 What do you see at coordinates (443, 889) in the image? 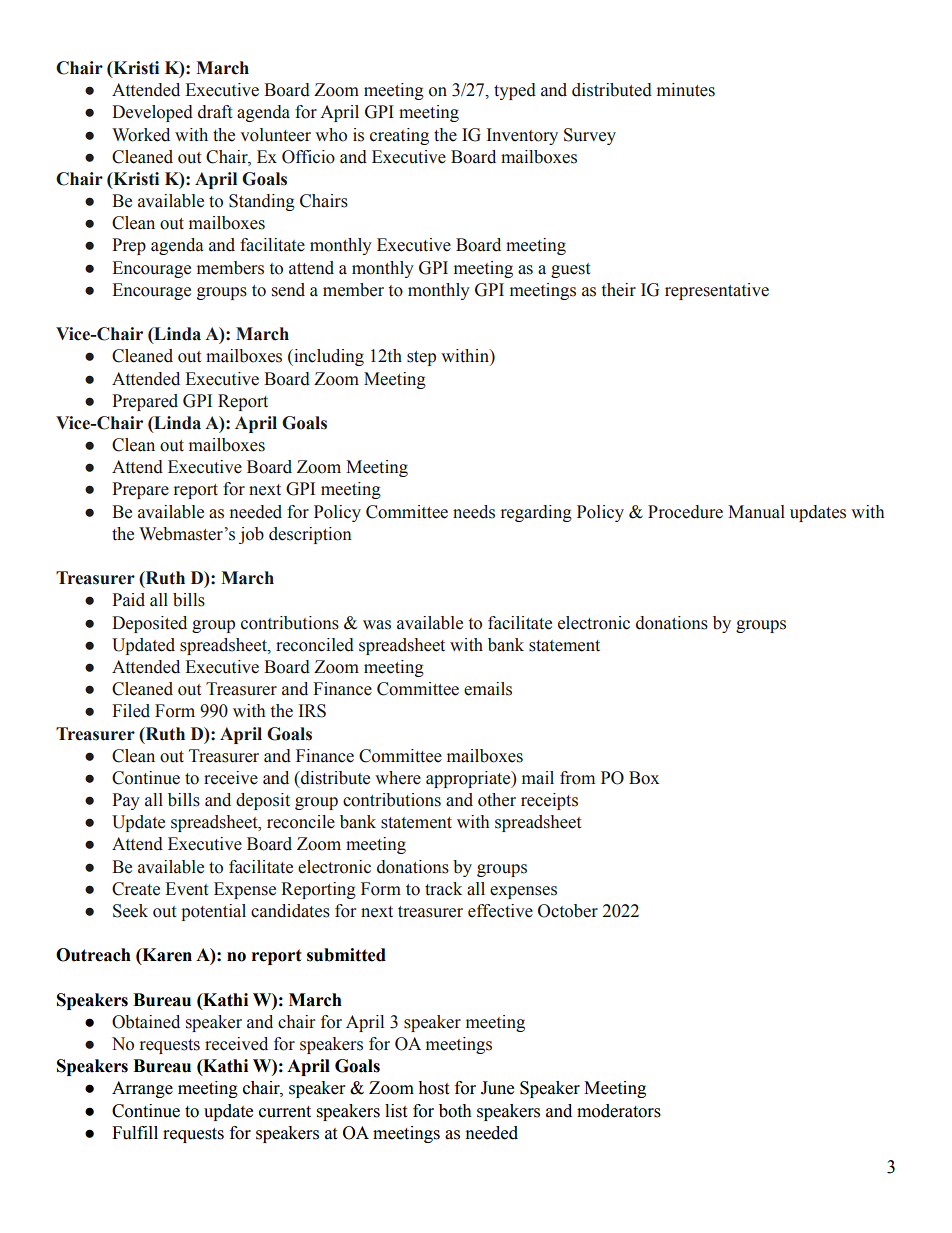
I see `track` at bounding box center [443, 889].
